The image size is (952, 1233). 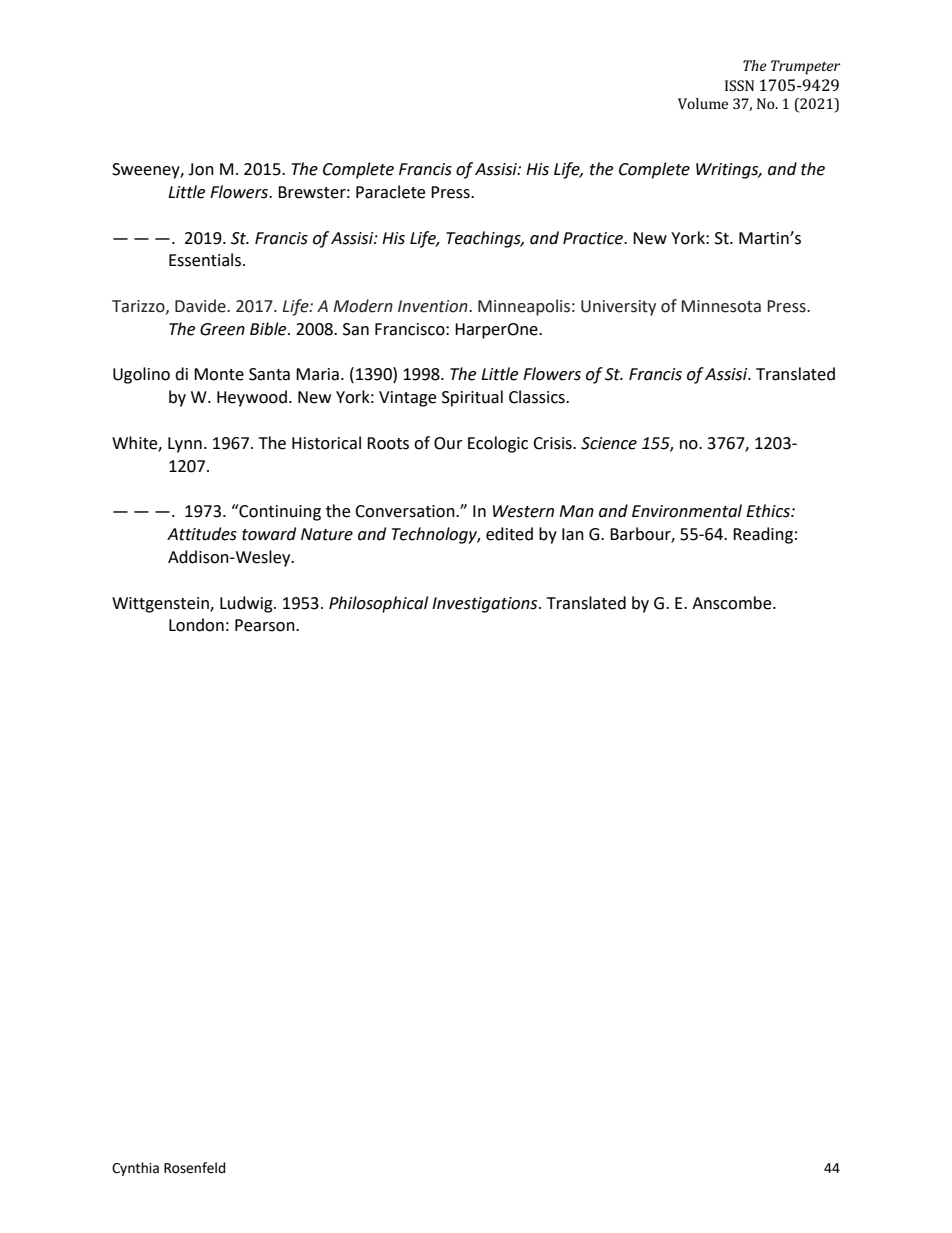 What do you see at coordinates (195, 1168) in the screenshot?
I see `Rosenfeld` at bounding box center [195, 1168].
